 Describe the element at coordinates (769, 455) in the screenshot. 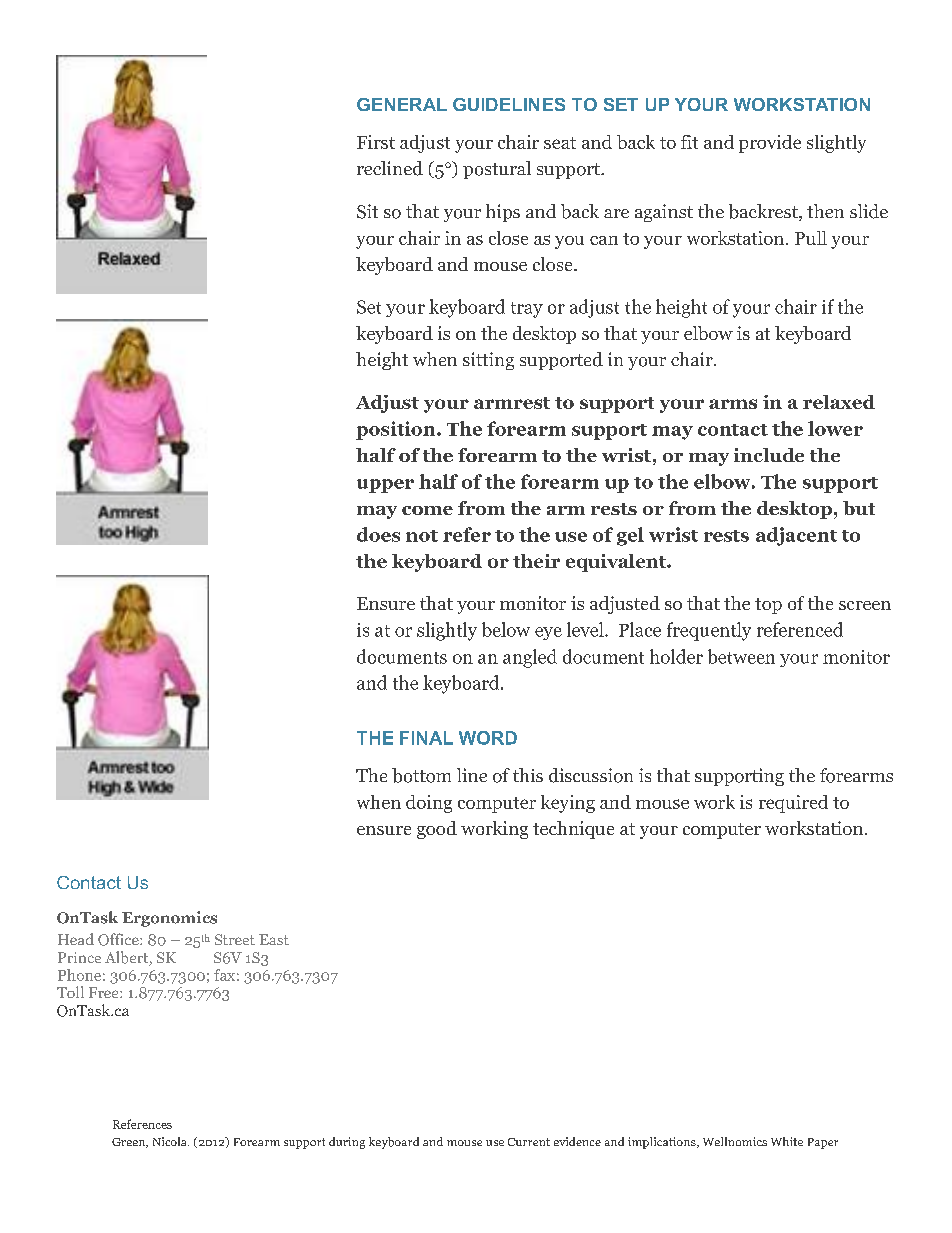

I see `include` at that location.
